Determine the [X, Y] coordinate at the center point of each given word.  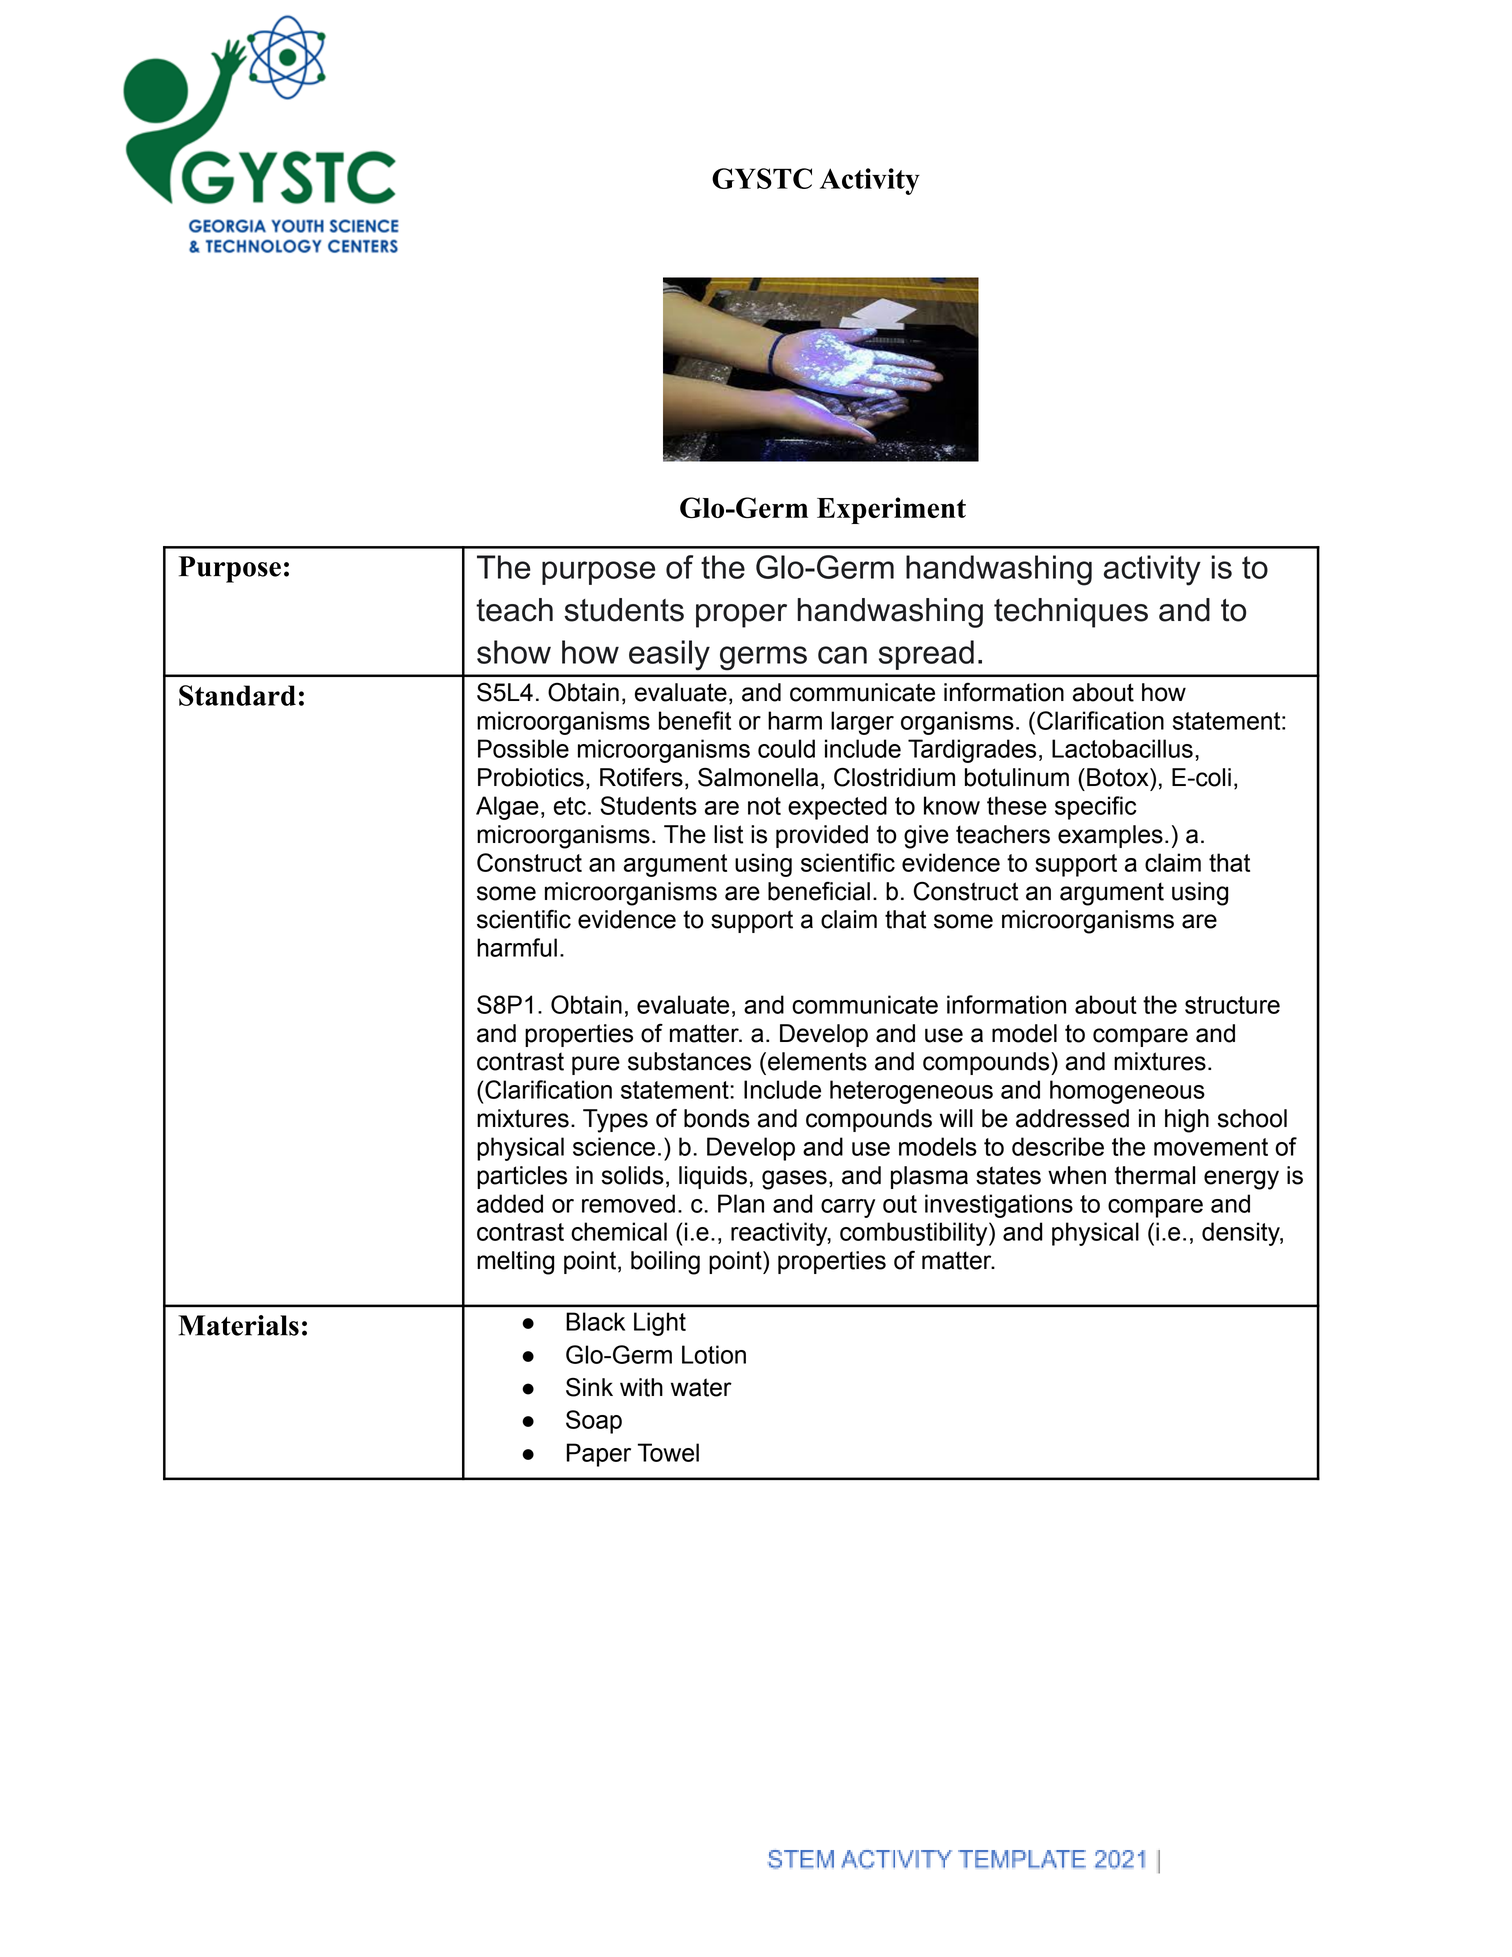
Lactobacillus [1122, 748]
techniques [1071, 613]
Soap [594, 1422]
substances [689, 1061]
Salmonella [758, 777]
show [514, 652]
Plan [741, 1203]
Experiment [891, 510]
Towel [668, 1452]
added [510, 1203]
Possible [523, 748]
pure [596, 1065]
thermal [1155, 1175]
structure [1232, 1005]
